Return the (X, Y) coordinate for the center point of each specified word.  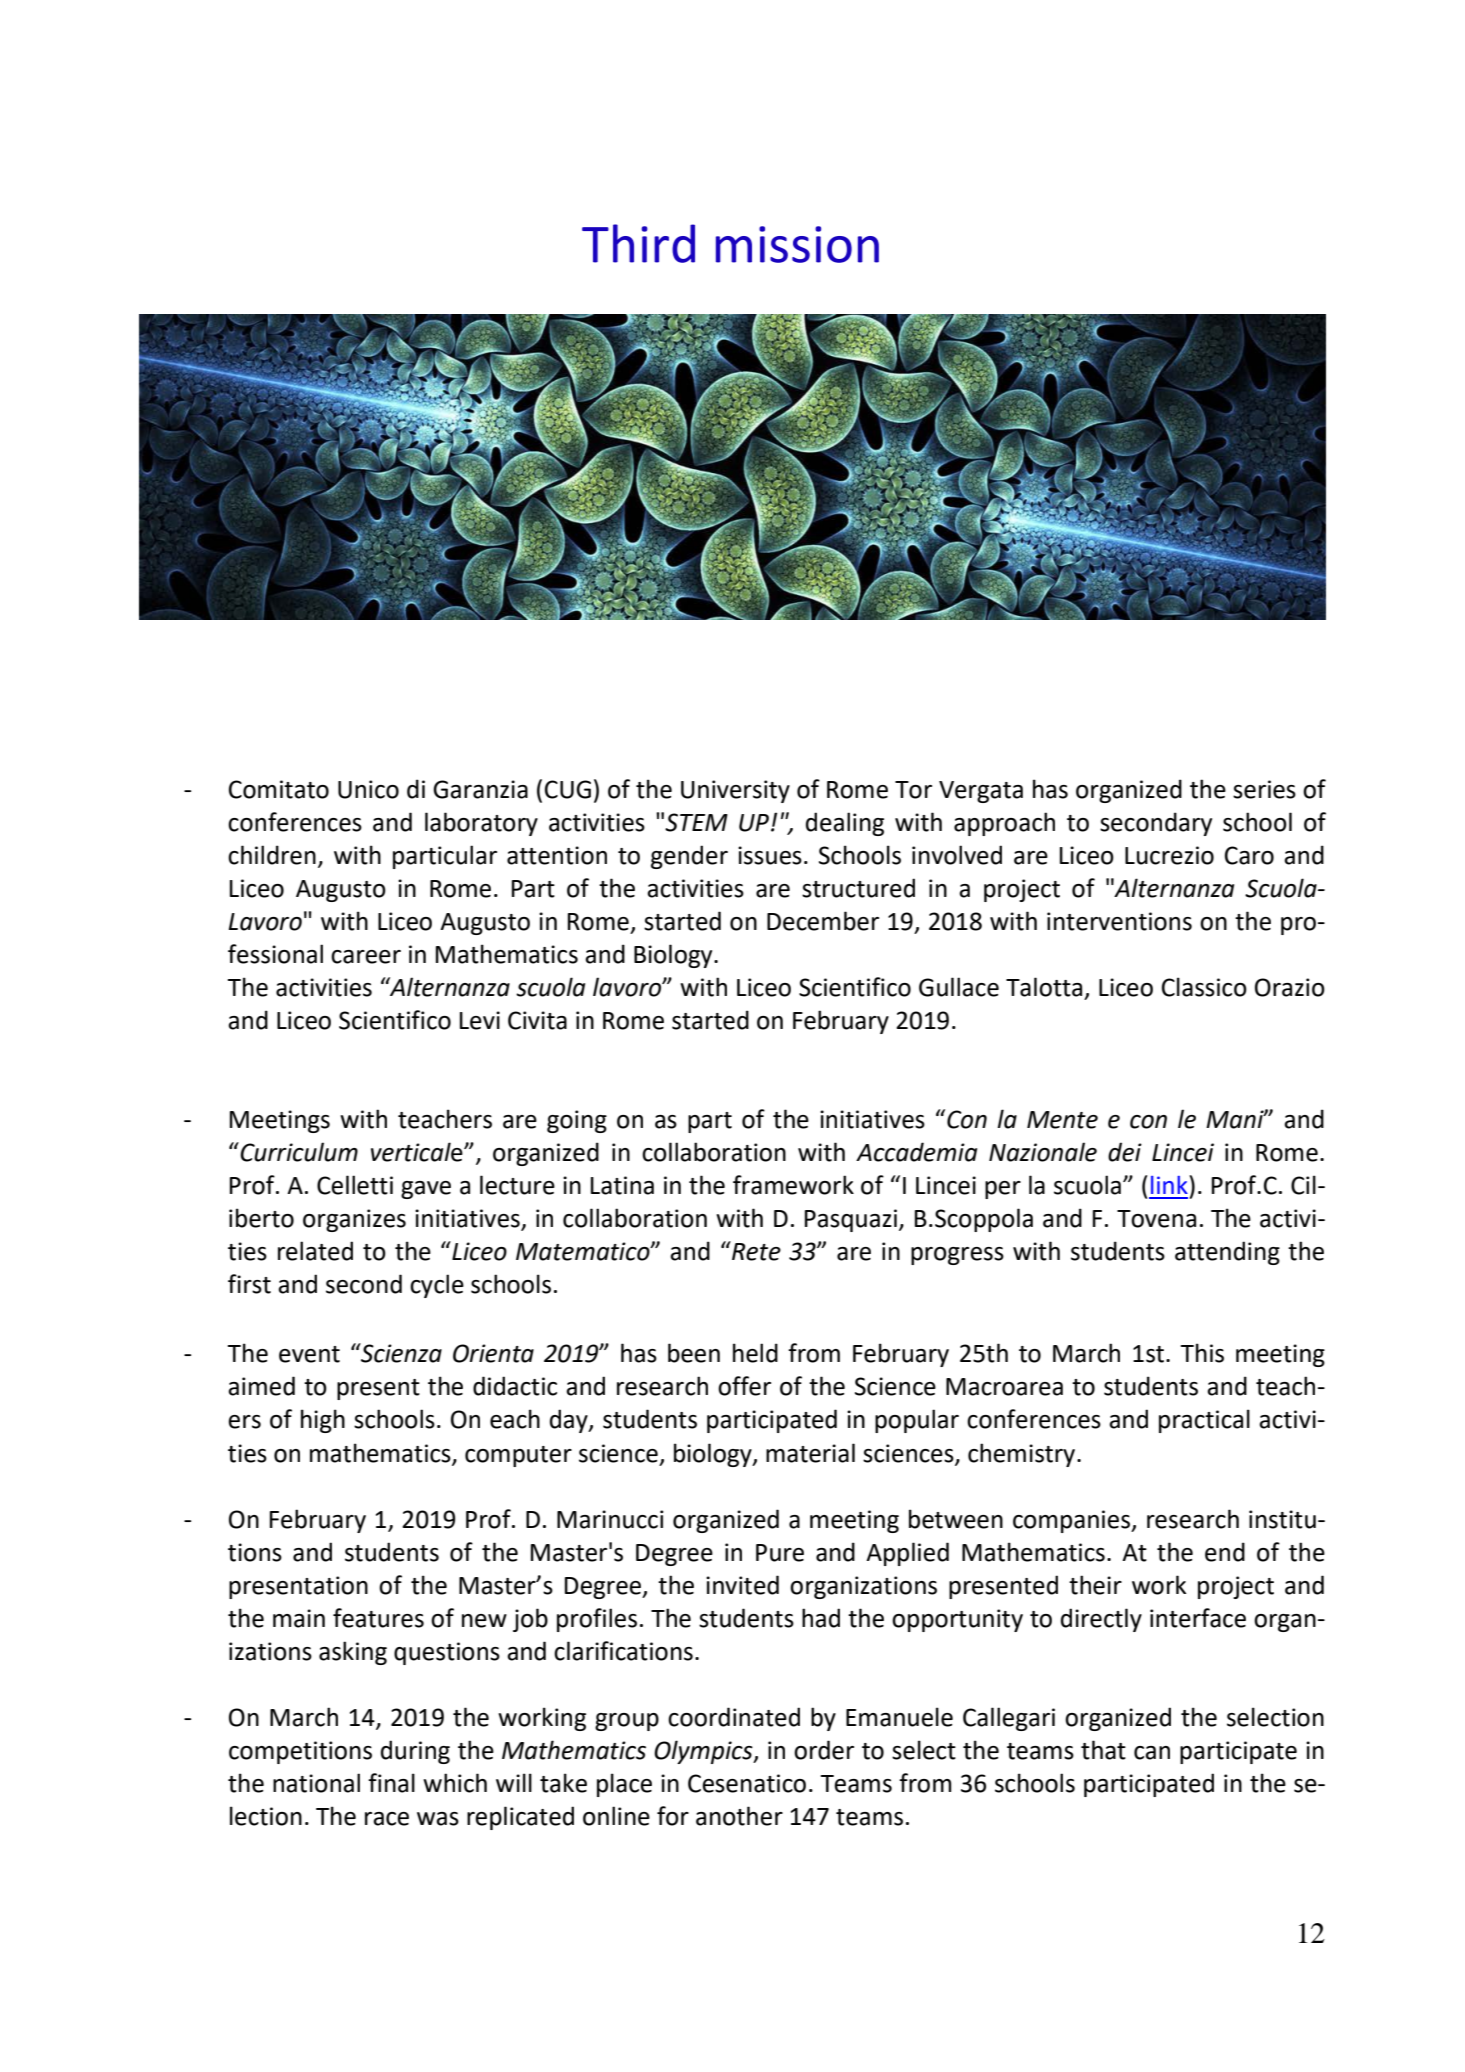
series (1264, 789)
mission (797, 244)
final (391, 1783)
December (823, 921)
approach (1004, 824)
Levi (480, 1020)
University (735, 791)
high (323, 1421)
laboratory (481, 824)
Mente (1062, 1120)
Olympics (704, 1752)
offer (744, 1386)
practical (1204, 1421)
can (1152, 1753)
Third (638, 243)
